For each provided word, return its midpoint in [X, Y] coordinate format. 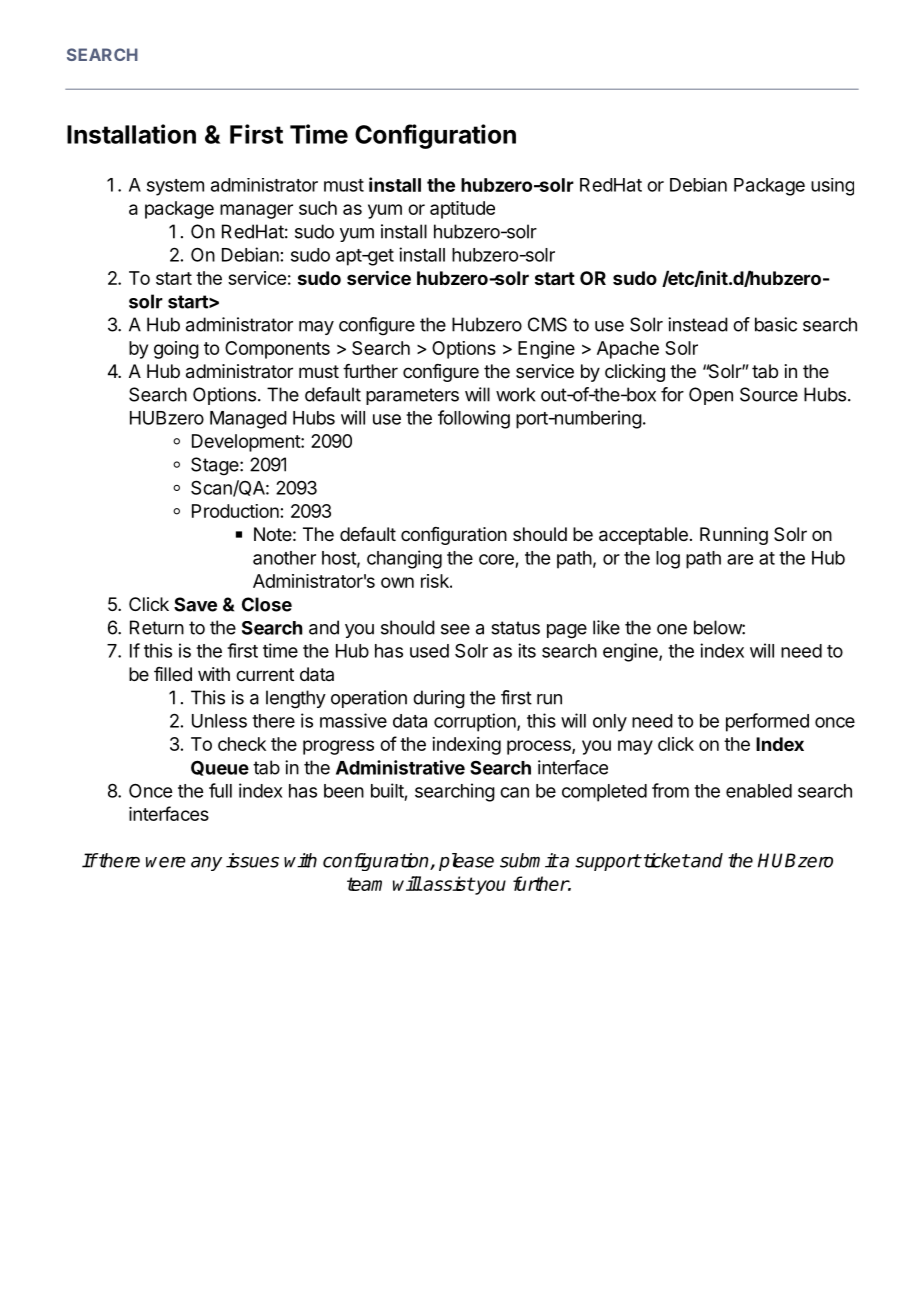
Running [734, 536]
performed [767, 722]
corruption [476, 722]
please [466, 862]
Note [273, 534]
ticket [665, 860]
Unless [219, 721]
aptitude [462, 210]
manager [256, 211]
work [515, 394]
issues [252, 860]
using [832, 187]
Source [769, 394]
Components [277, 350]
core [496, 559]
